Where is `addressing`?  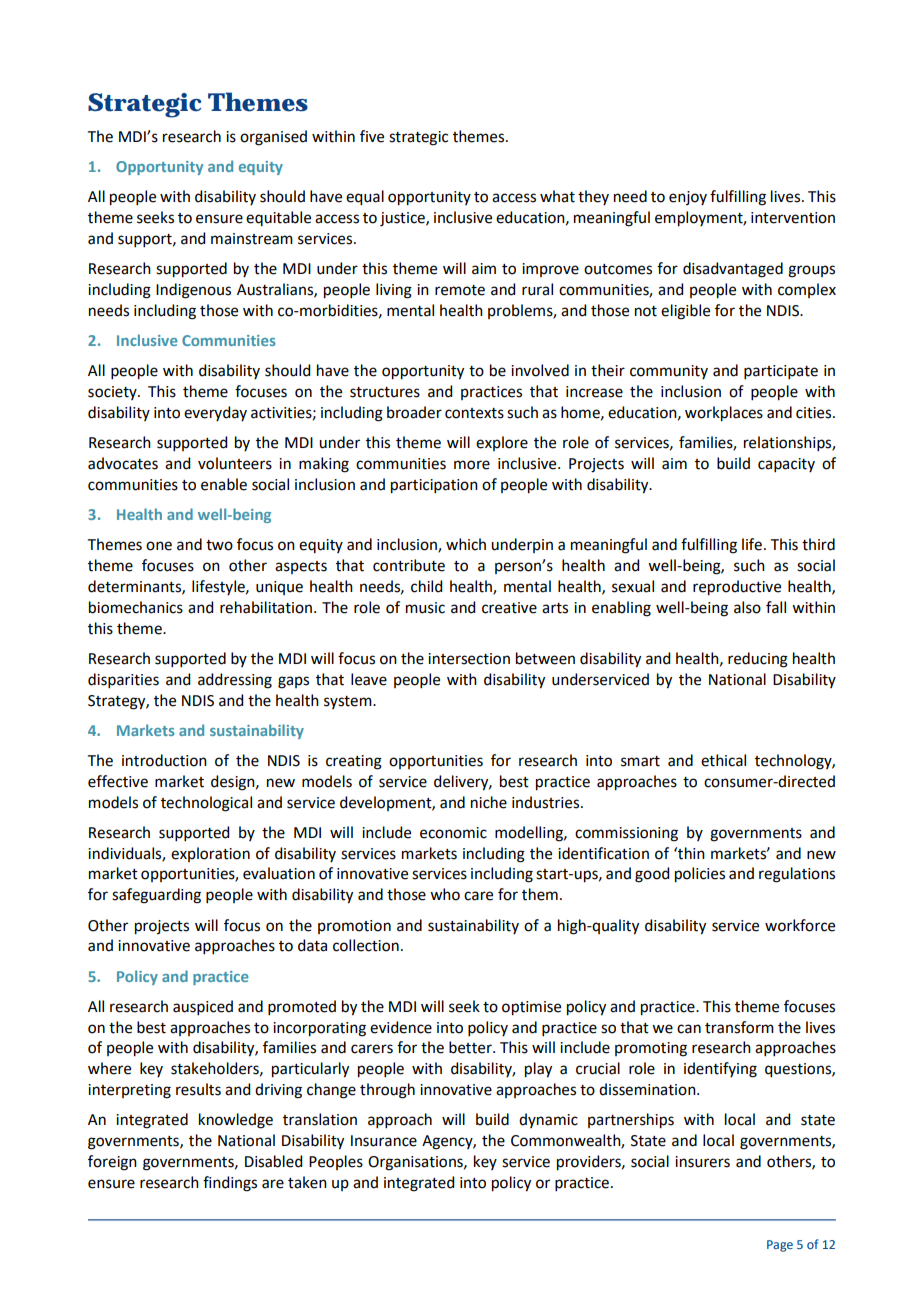 addressing is located at coordinates (235, 681).
